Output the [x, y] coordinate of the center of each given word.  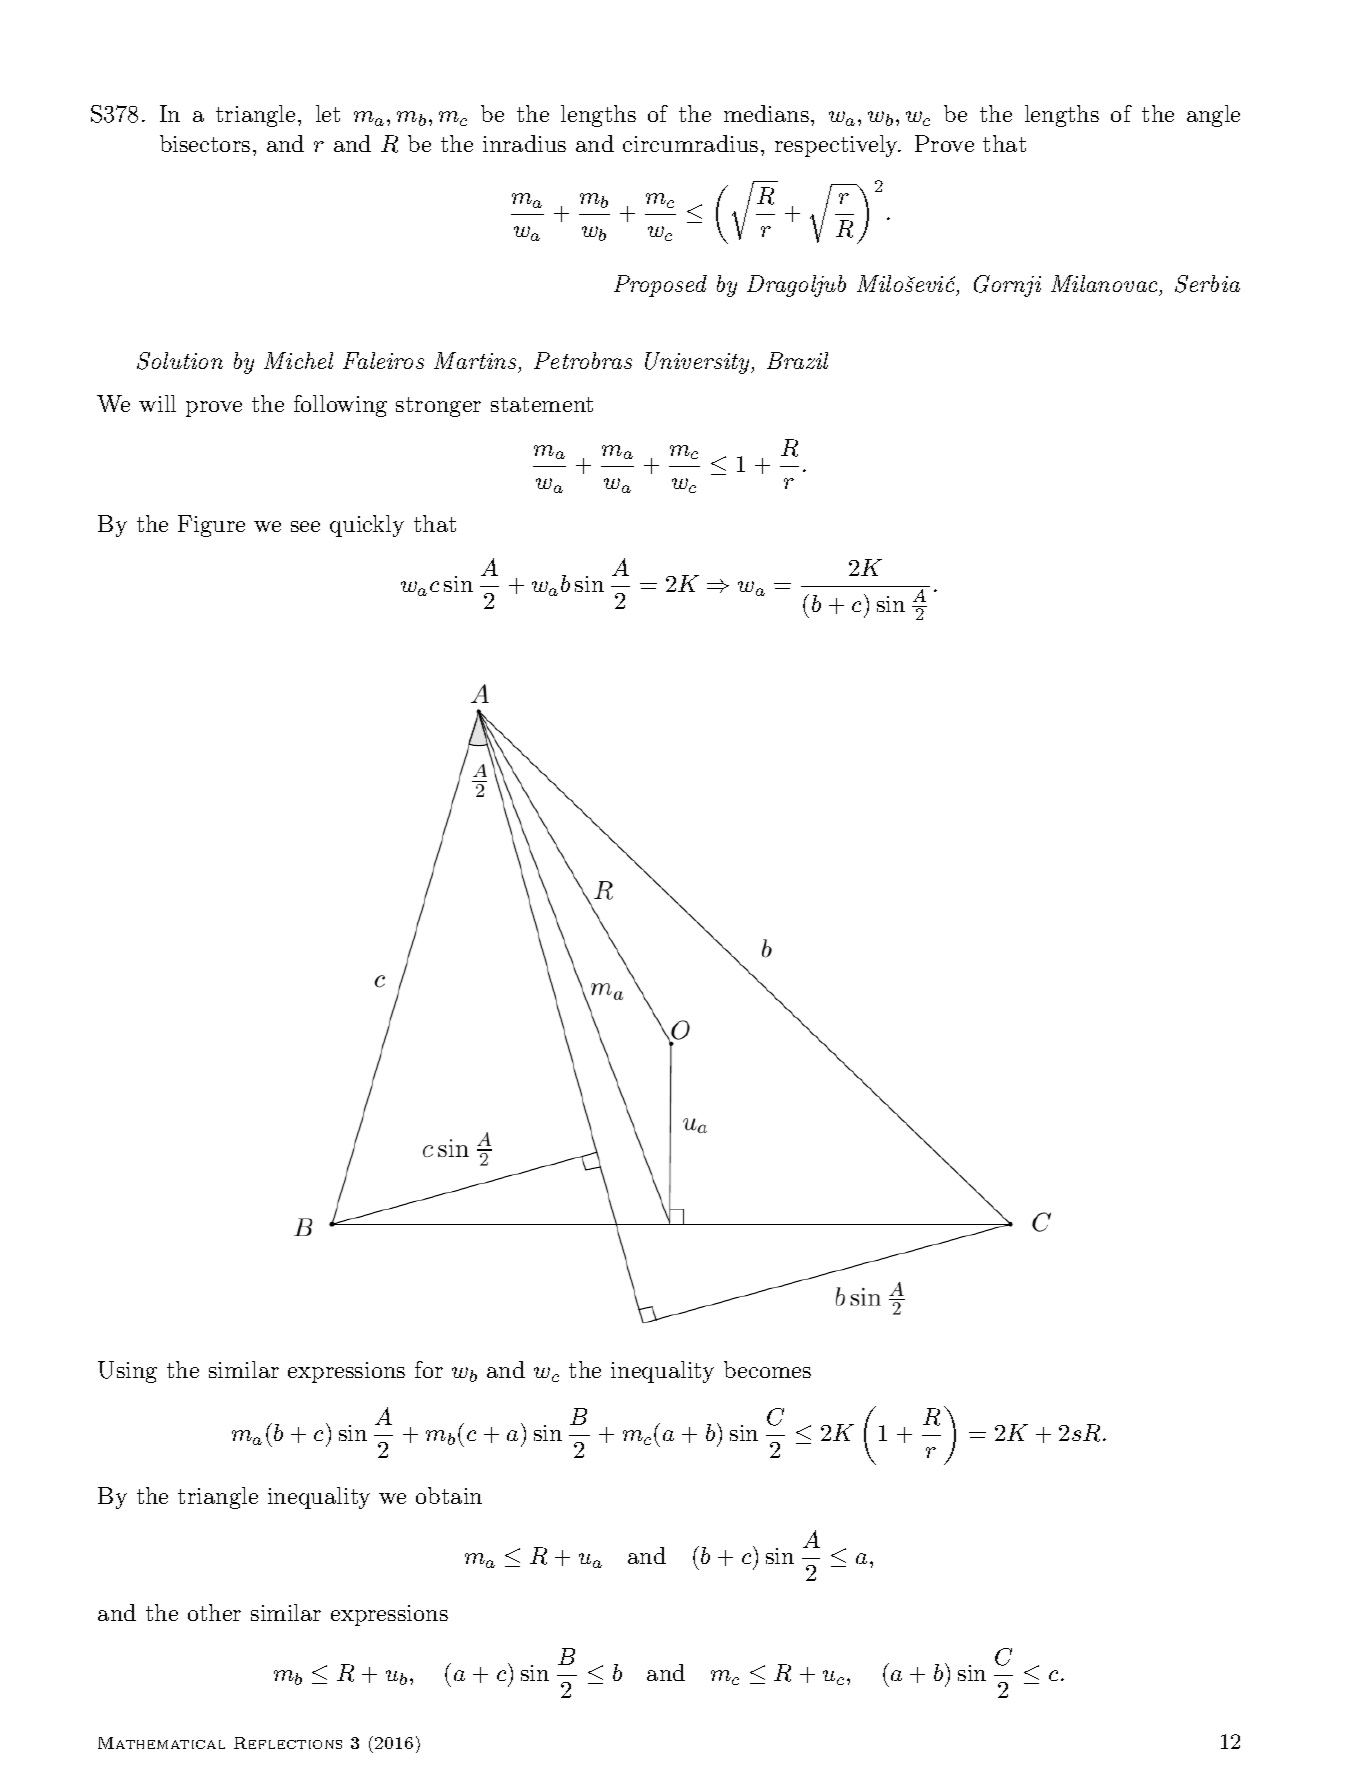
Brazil [797, 360]
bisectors [205, 143]
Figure [211, 526]
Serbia [1207, 284]
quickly [367, 526]
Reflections [288, 1743]
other [214, 1612]
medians [766, 113]
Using [127, 1372]
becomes [767, 1369]
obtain [449, 1495]
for [429, 1369]
